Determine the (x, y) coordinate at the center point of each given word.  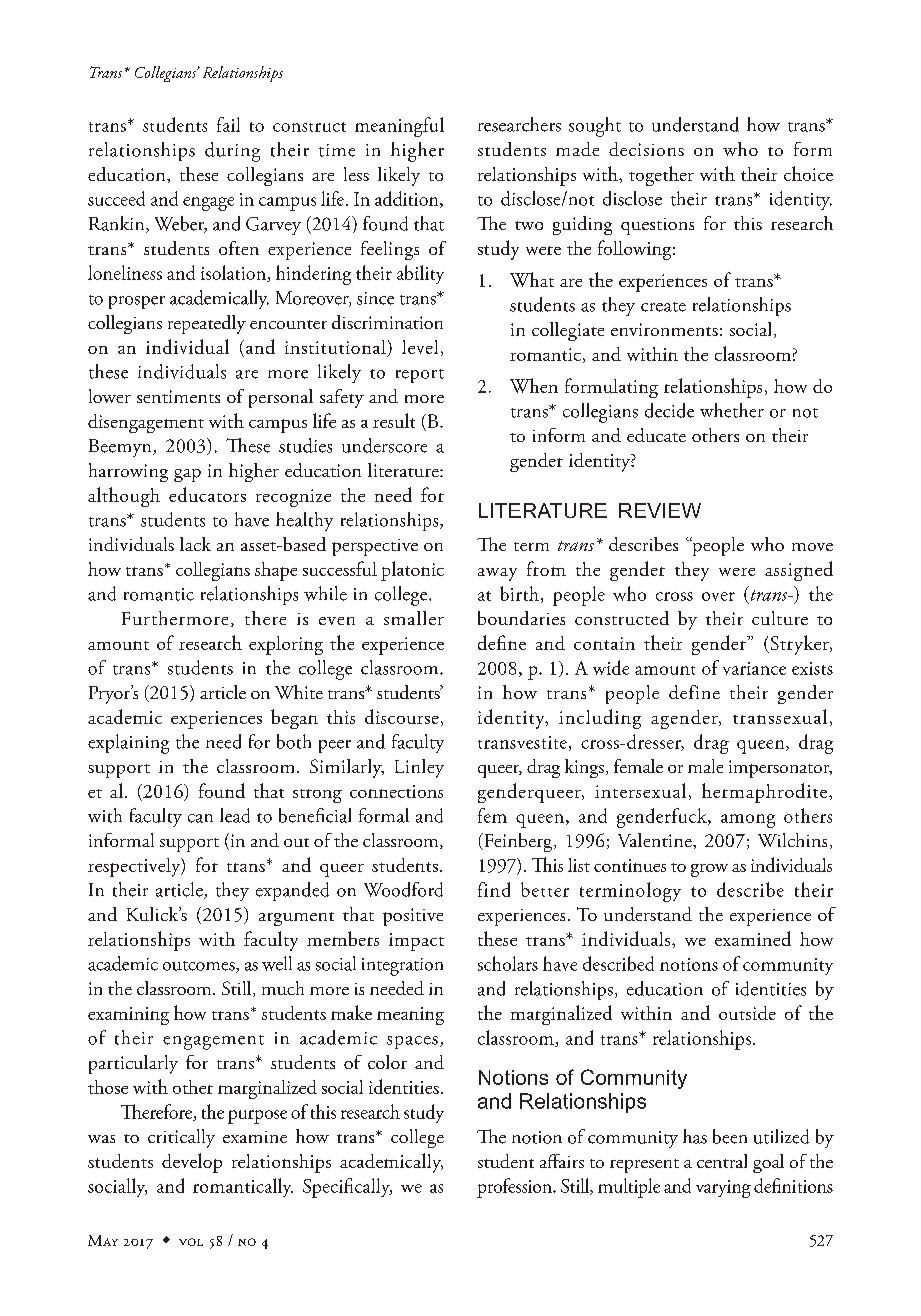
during (232, 152)
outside (747, 1013)
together (661, 176)
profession (515, 1188)
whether (732, 410)
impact (416, 942)
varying (723, 1189)
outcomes (200, 967)
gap (187, 475)
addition (408, 199)
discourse (402, 716)
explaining (128, 744)
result (394, 420)
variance (754, 668)
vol (191, 1242)
